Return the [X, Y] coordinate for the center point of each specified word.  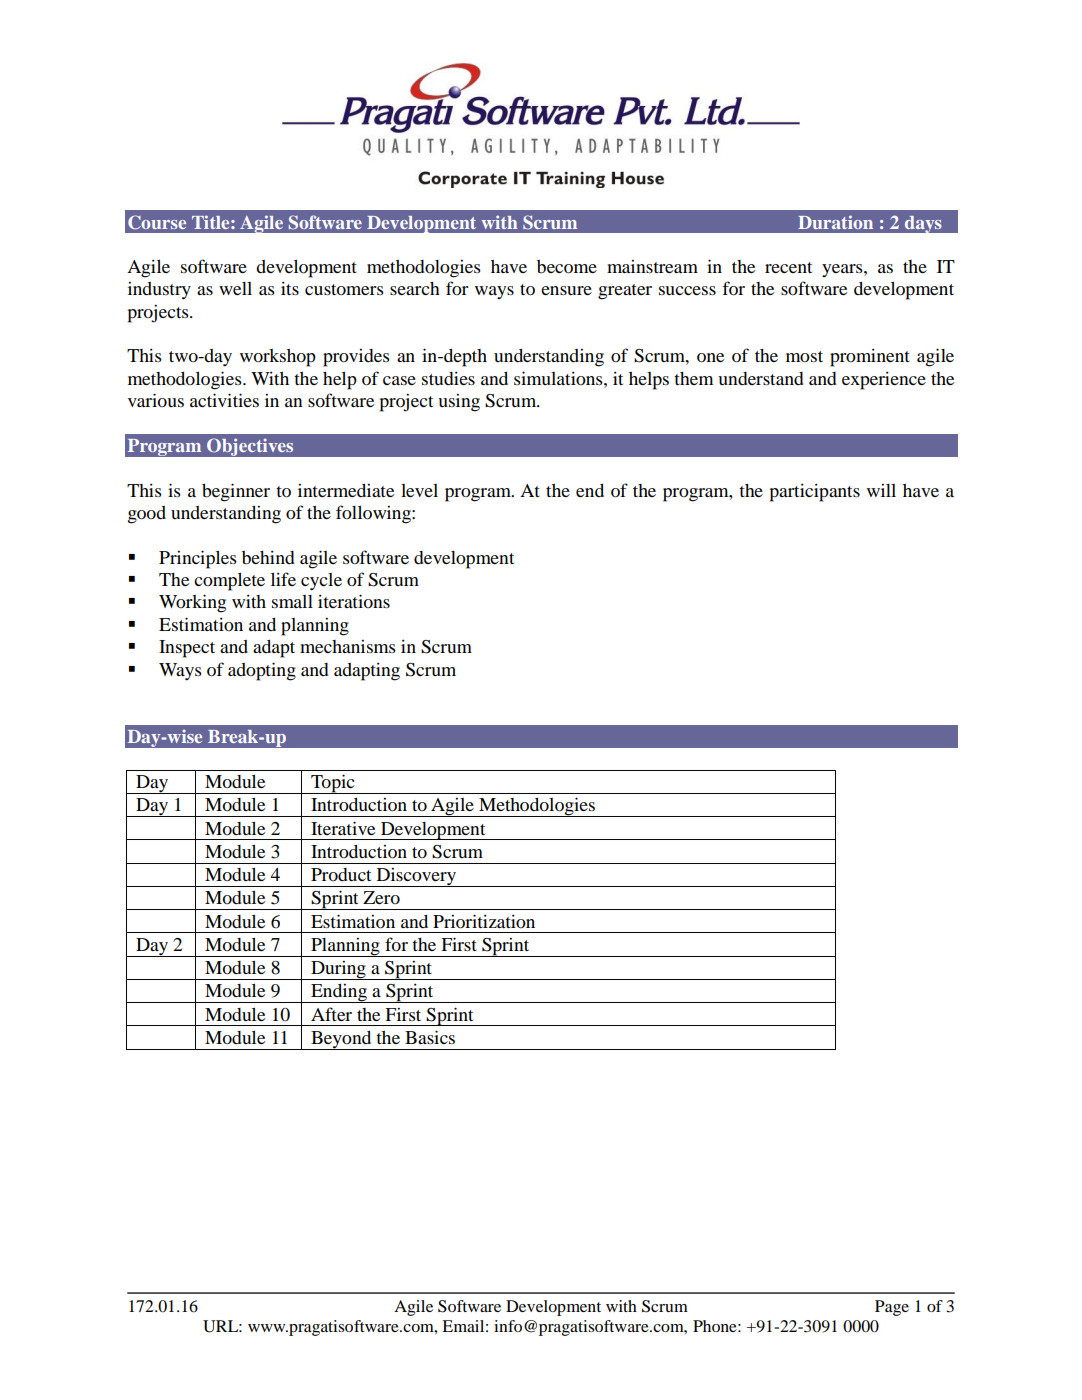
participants [815, 493]
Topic [333, 784]
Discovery [416, 877]
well [235, 288]
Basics [430, 1037]
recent [788, 267]
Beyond [341, 1040]
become [567, 267]
